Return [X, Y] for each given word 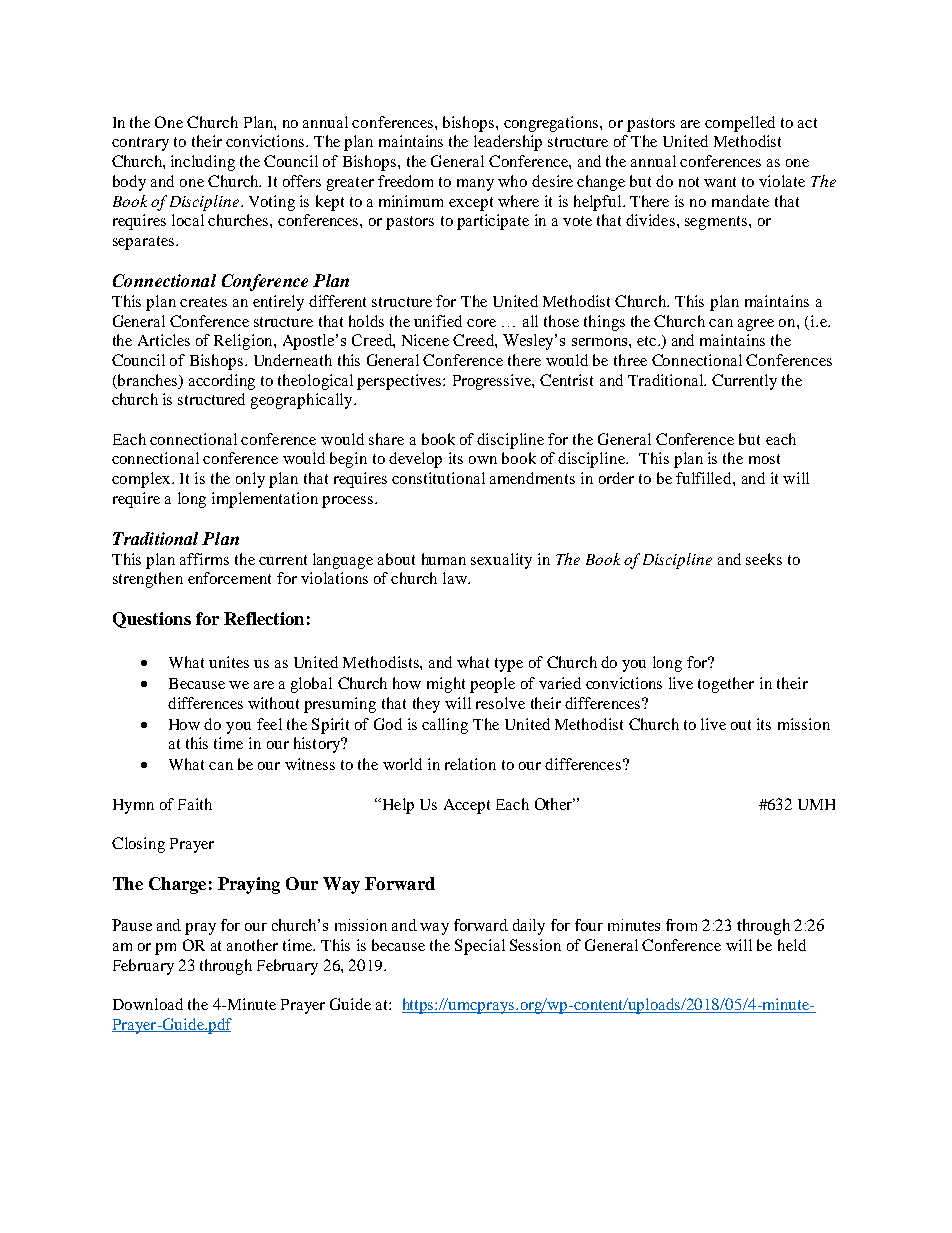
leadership [508, 143]
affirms [204, 559]
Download [148, 1004]
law [456, 578]
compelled [740, 124]
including [203, 163]
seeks [764, 559]
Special [480, 947]
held [792, 945]
